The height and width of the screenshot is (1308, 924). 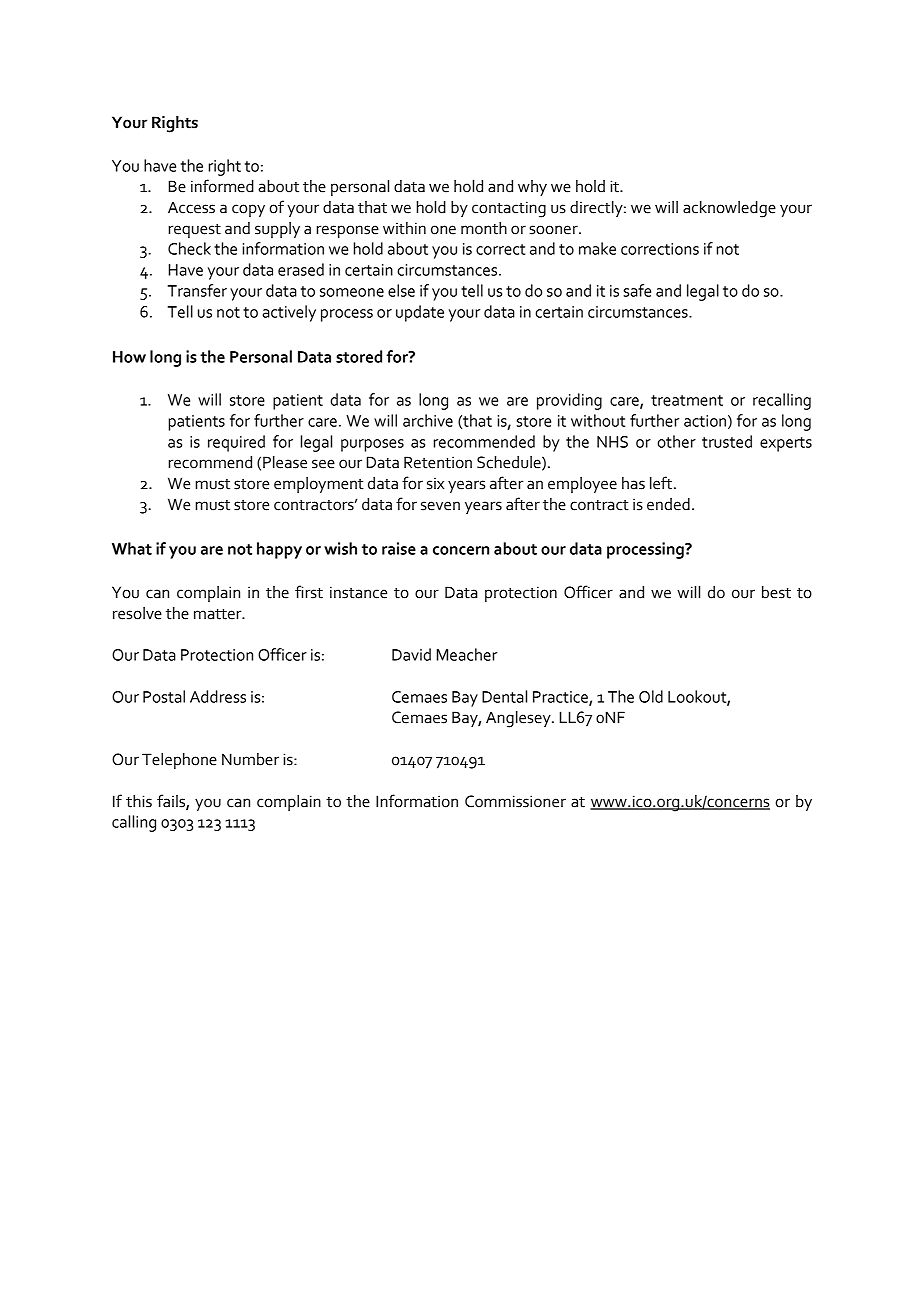 What do you see at coordinates (179, 761) in the screenshot?
I see `Telephone` at bounding box center [179, 761].
